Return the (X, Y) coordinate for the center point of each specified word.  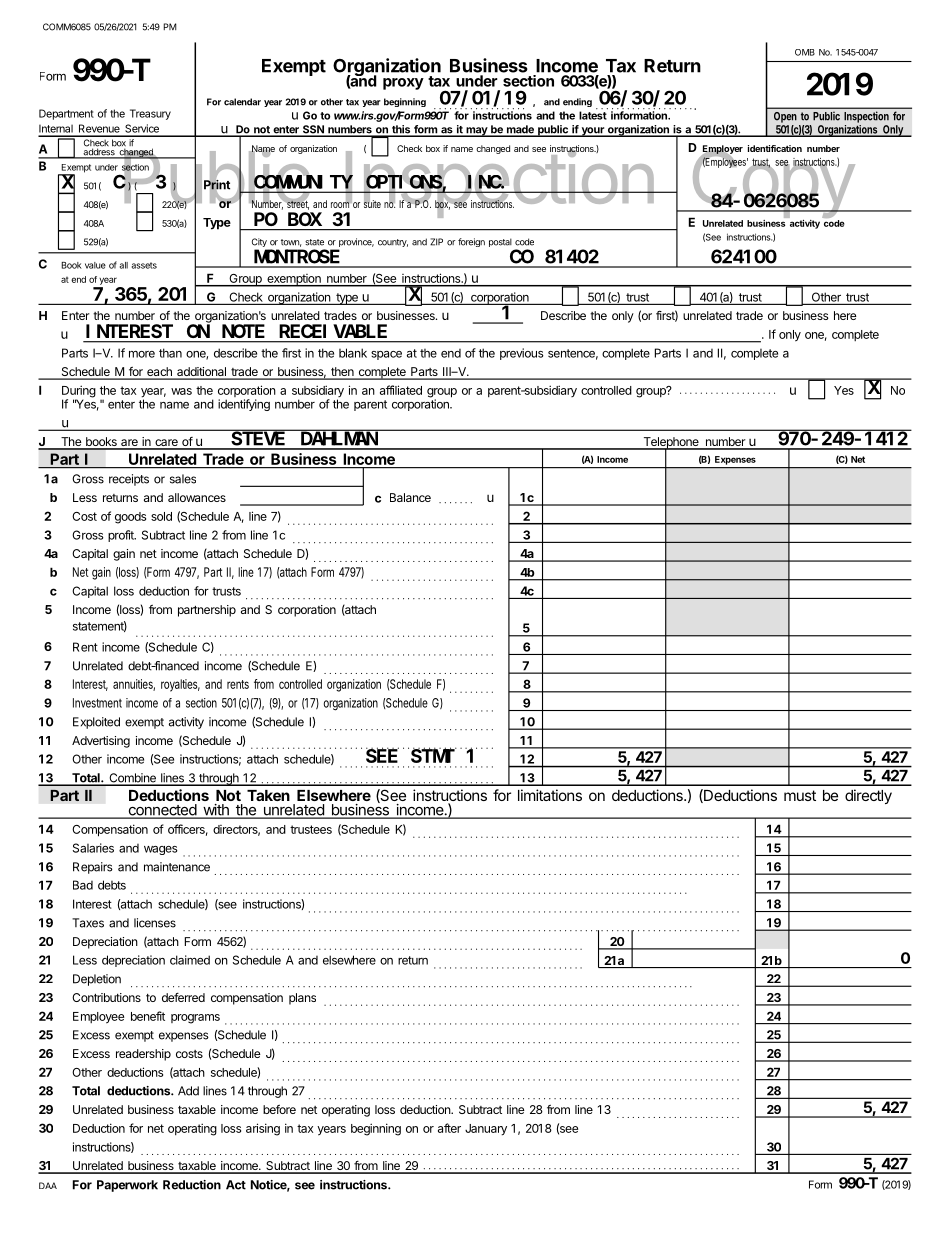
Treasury (150, 114)
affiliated (401, 390)
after (449, 1128)
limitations (550, 795)
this (401, 130)
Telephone (671, 444)
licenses (155, 923)
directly (868, 796)
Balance (410, 497)
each (159, 373)
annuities (134, 685)
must (800, 795)
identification (775, 148)
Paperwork (127, 1186)
